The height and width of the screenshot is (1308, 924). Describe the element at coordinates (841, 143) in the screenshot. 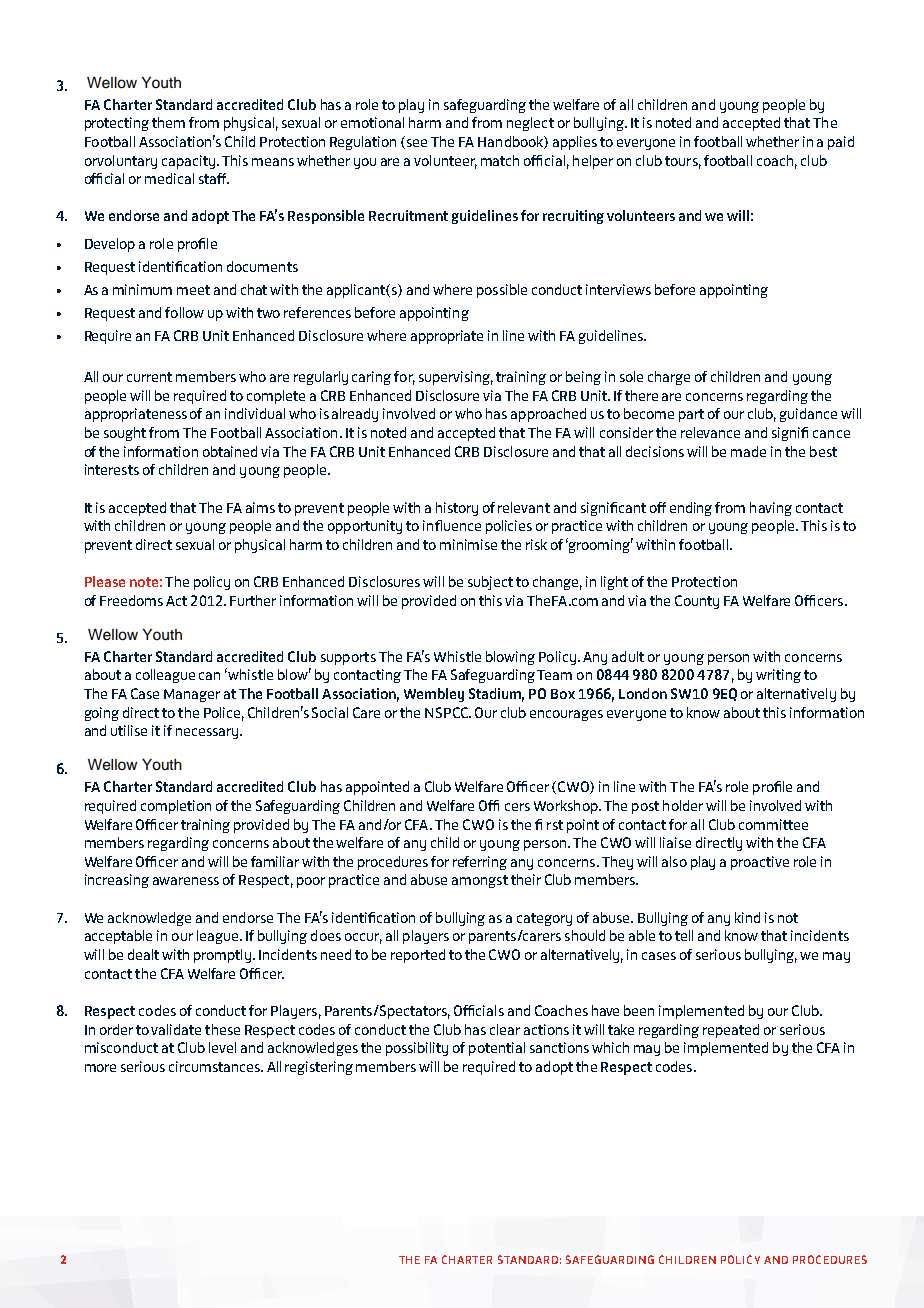

I see `paid` at that location.
